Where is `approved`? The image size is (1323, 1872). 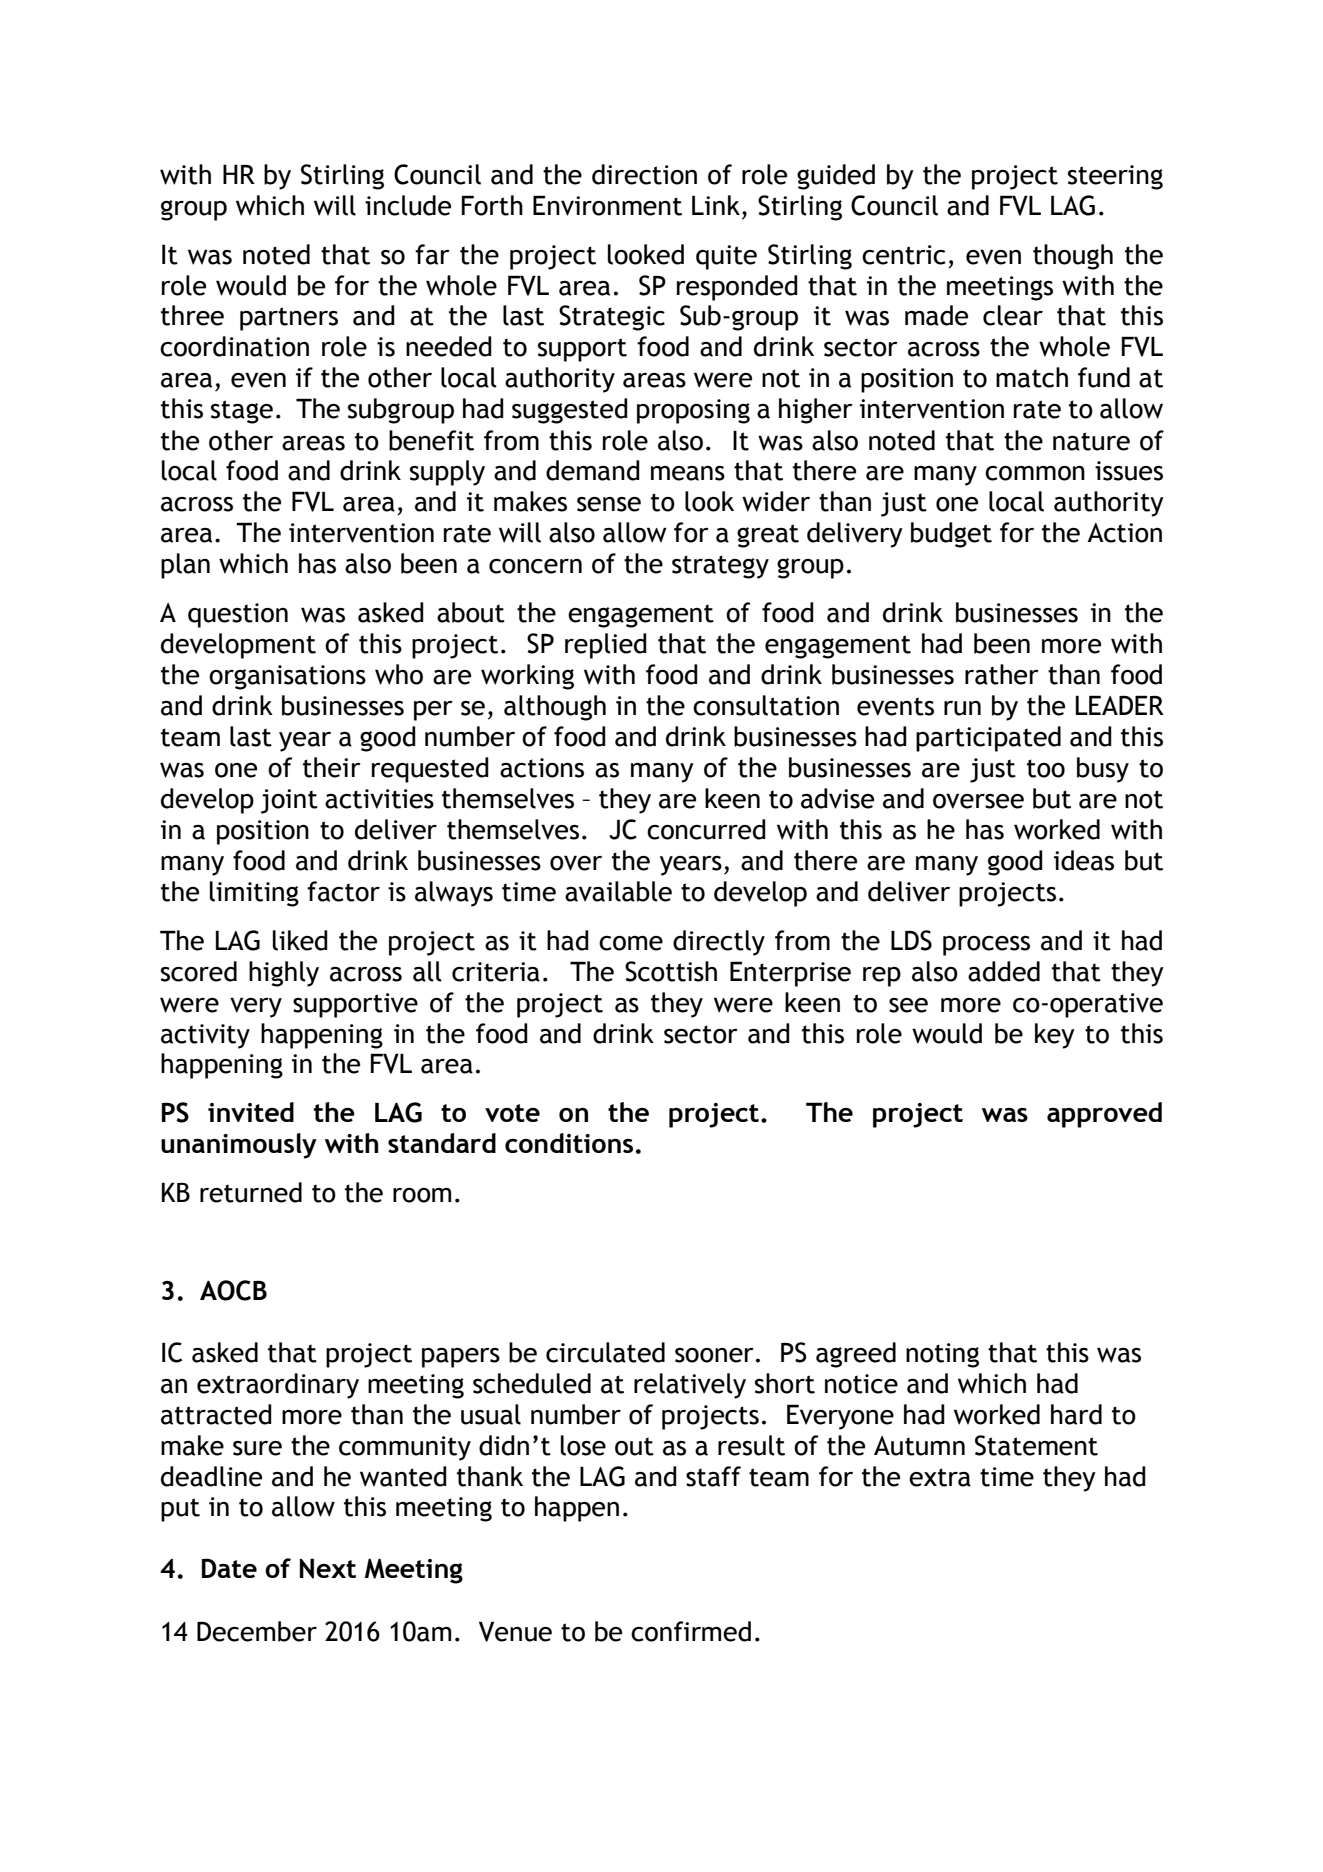 approved is located at coordinates (1104, 1115).
